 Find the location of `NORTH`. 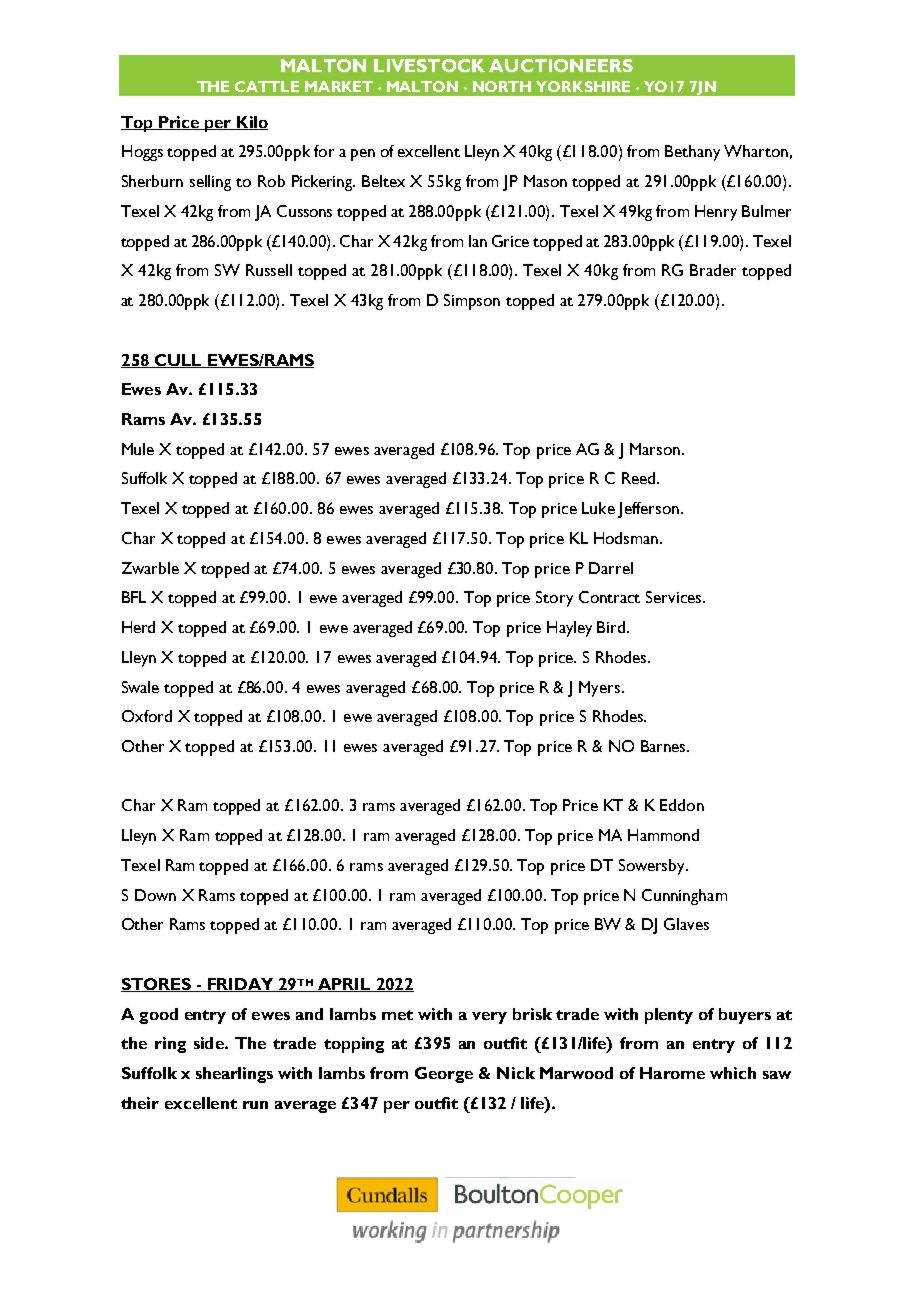

NORTH is located at coordinates (502, 86).
